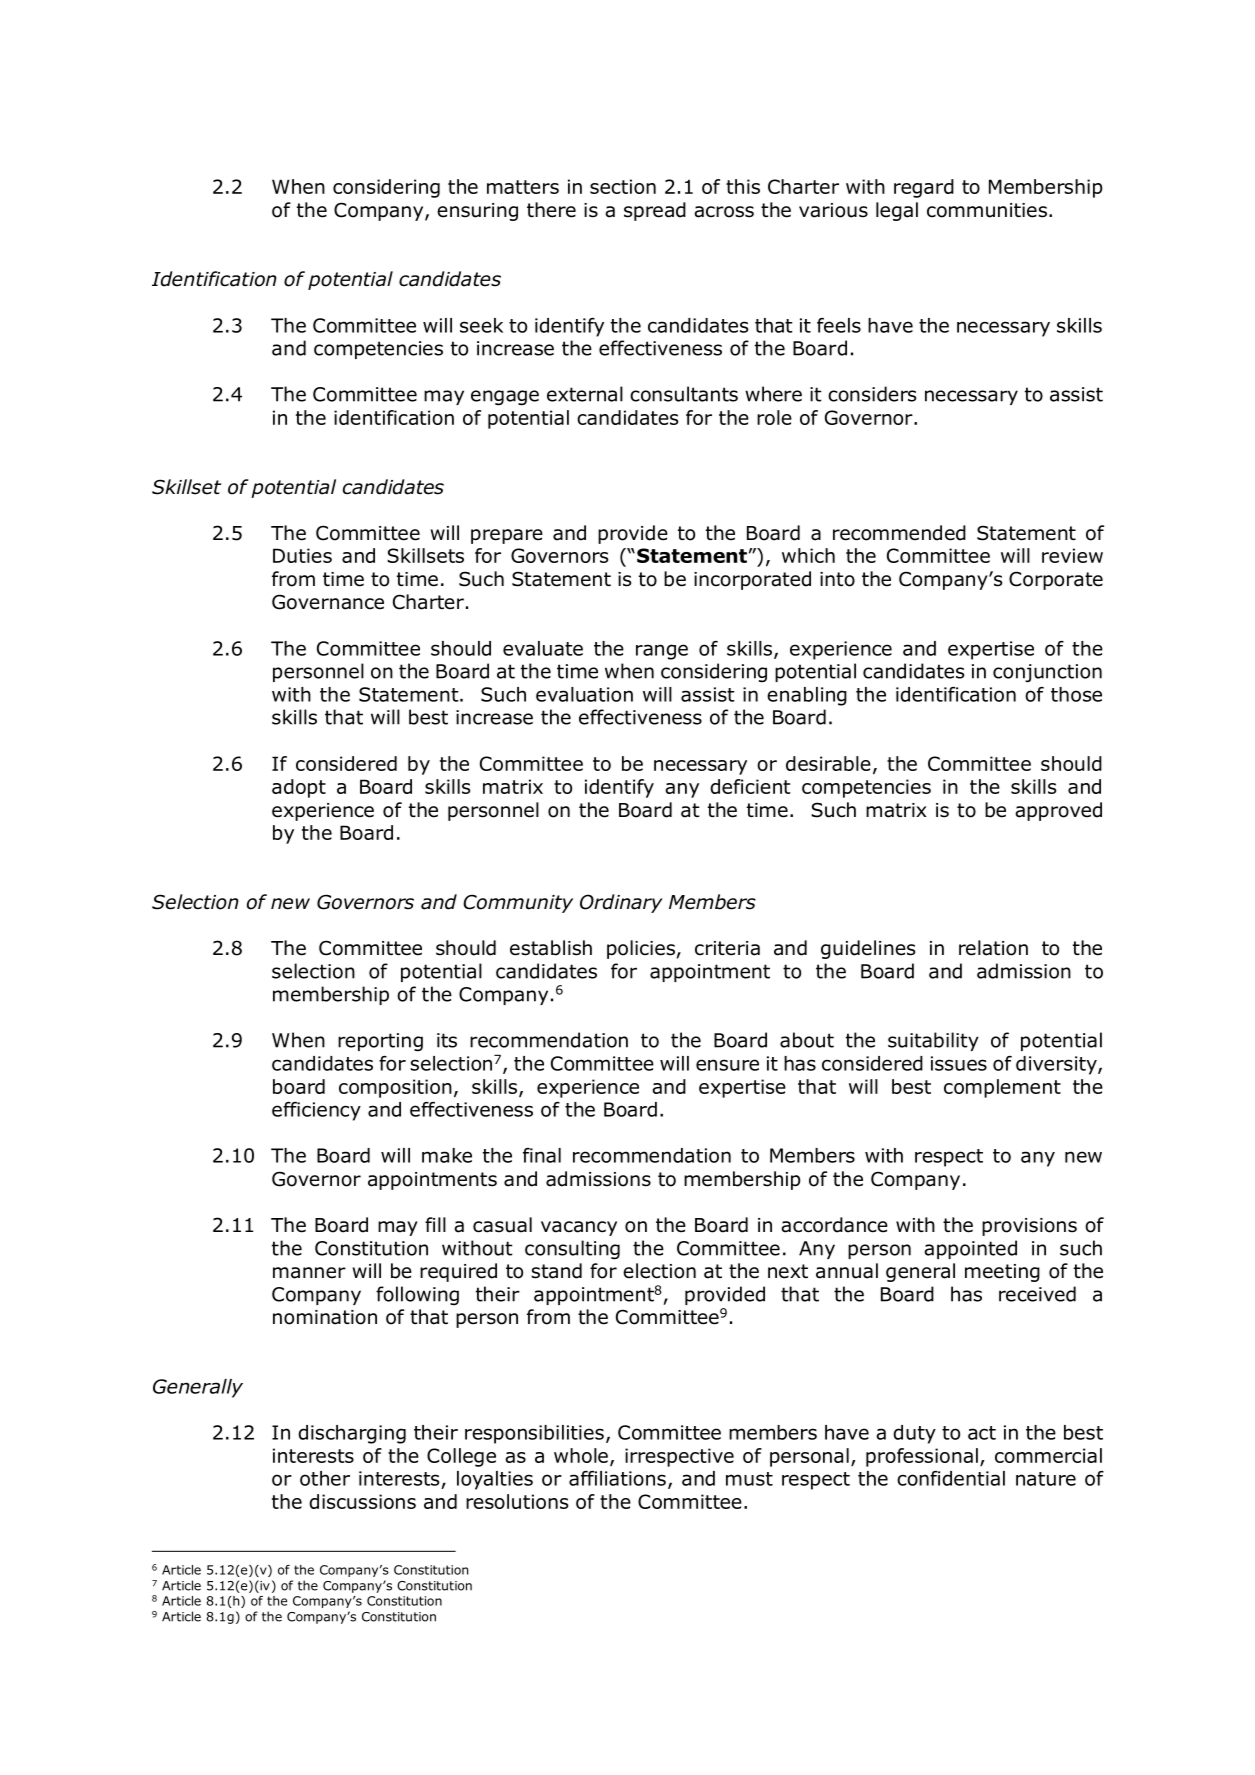 This image has width=1255, height=1775. I want to click on must, so click(749, 1479).
